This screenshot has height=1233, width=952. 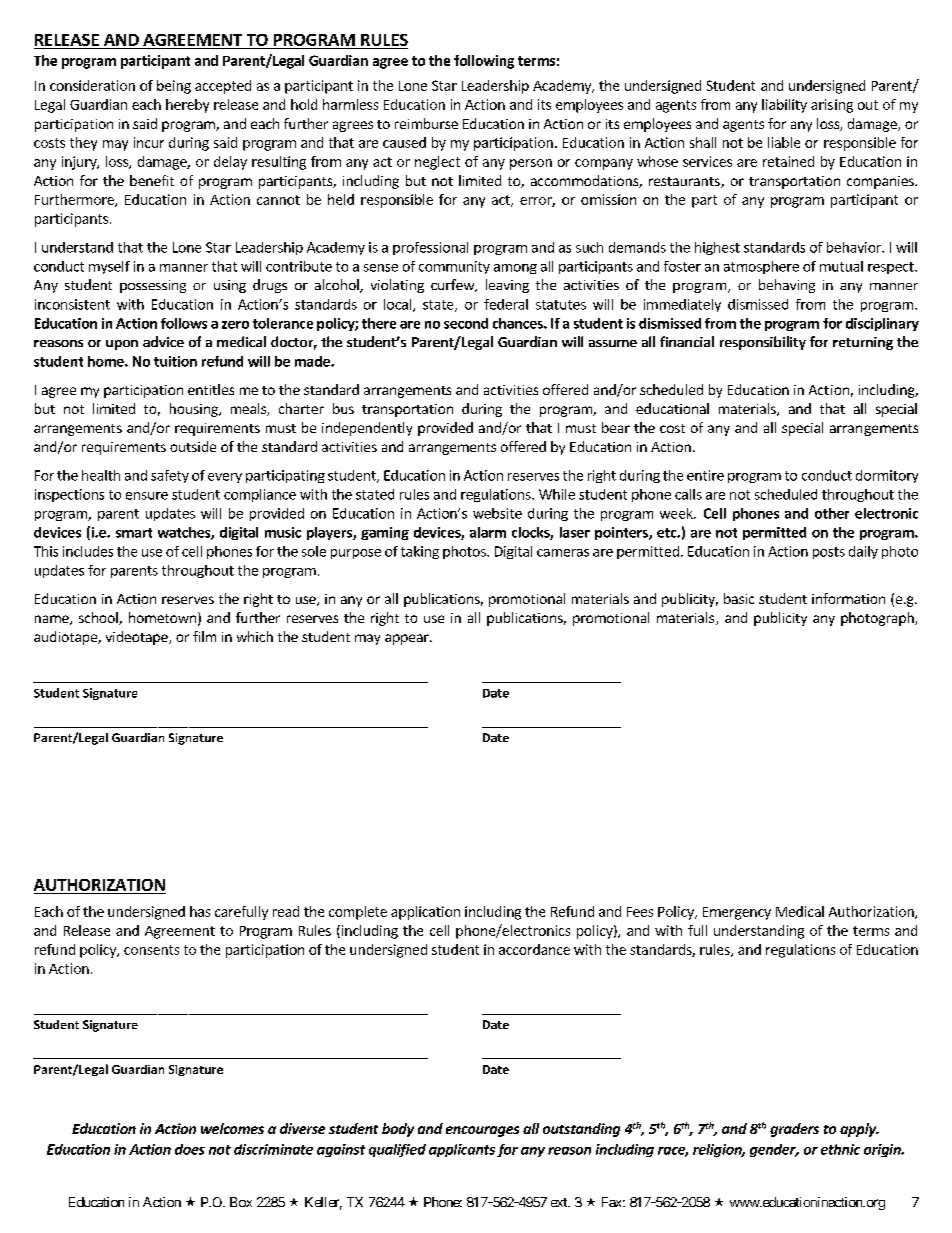 What do you see at coordinates (174, 87) in the screenshot?
I see `being` at bounding box center [174, 87].
